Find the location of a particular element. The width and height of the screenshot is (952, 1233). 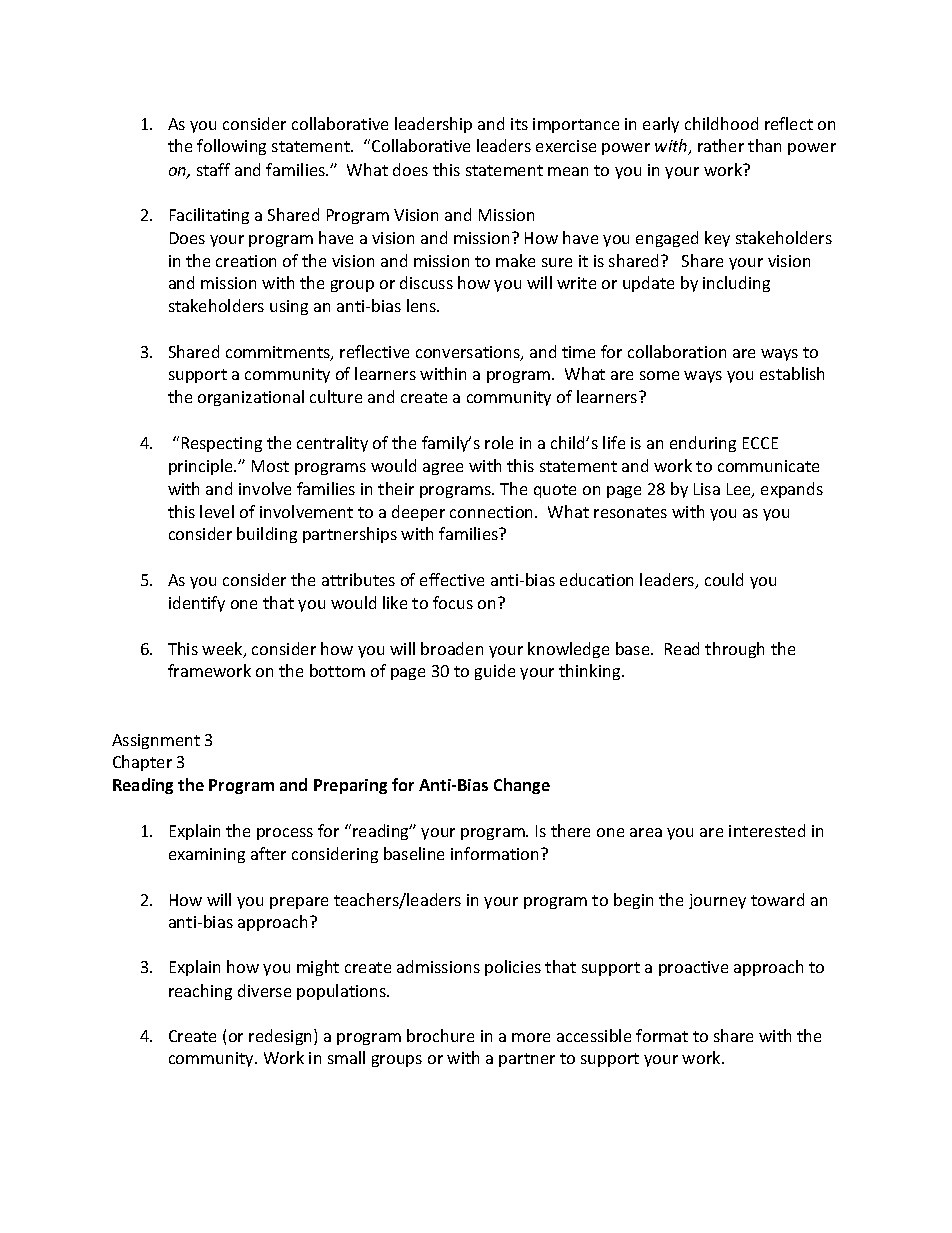

role is located at coordinates (499, 442).
